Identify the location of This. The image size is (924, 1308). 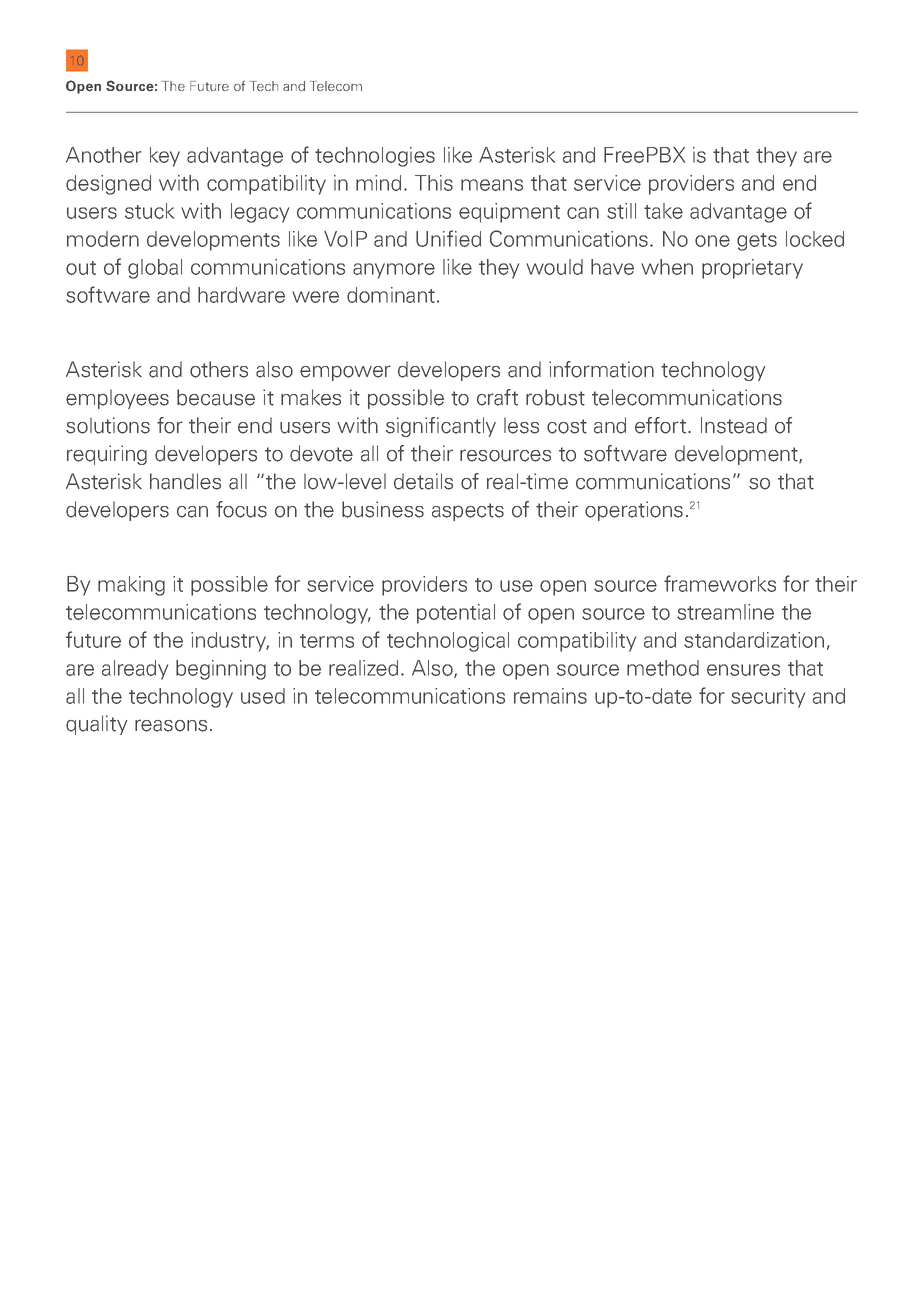
(434, 183).
